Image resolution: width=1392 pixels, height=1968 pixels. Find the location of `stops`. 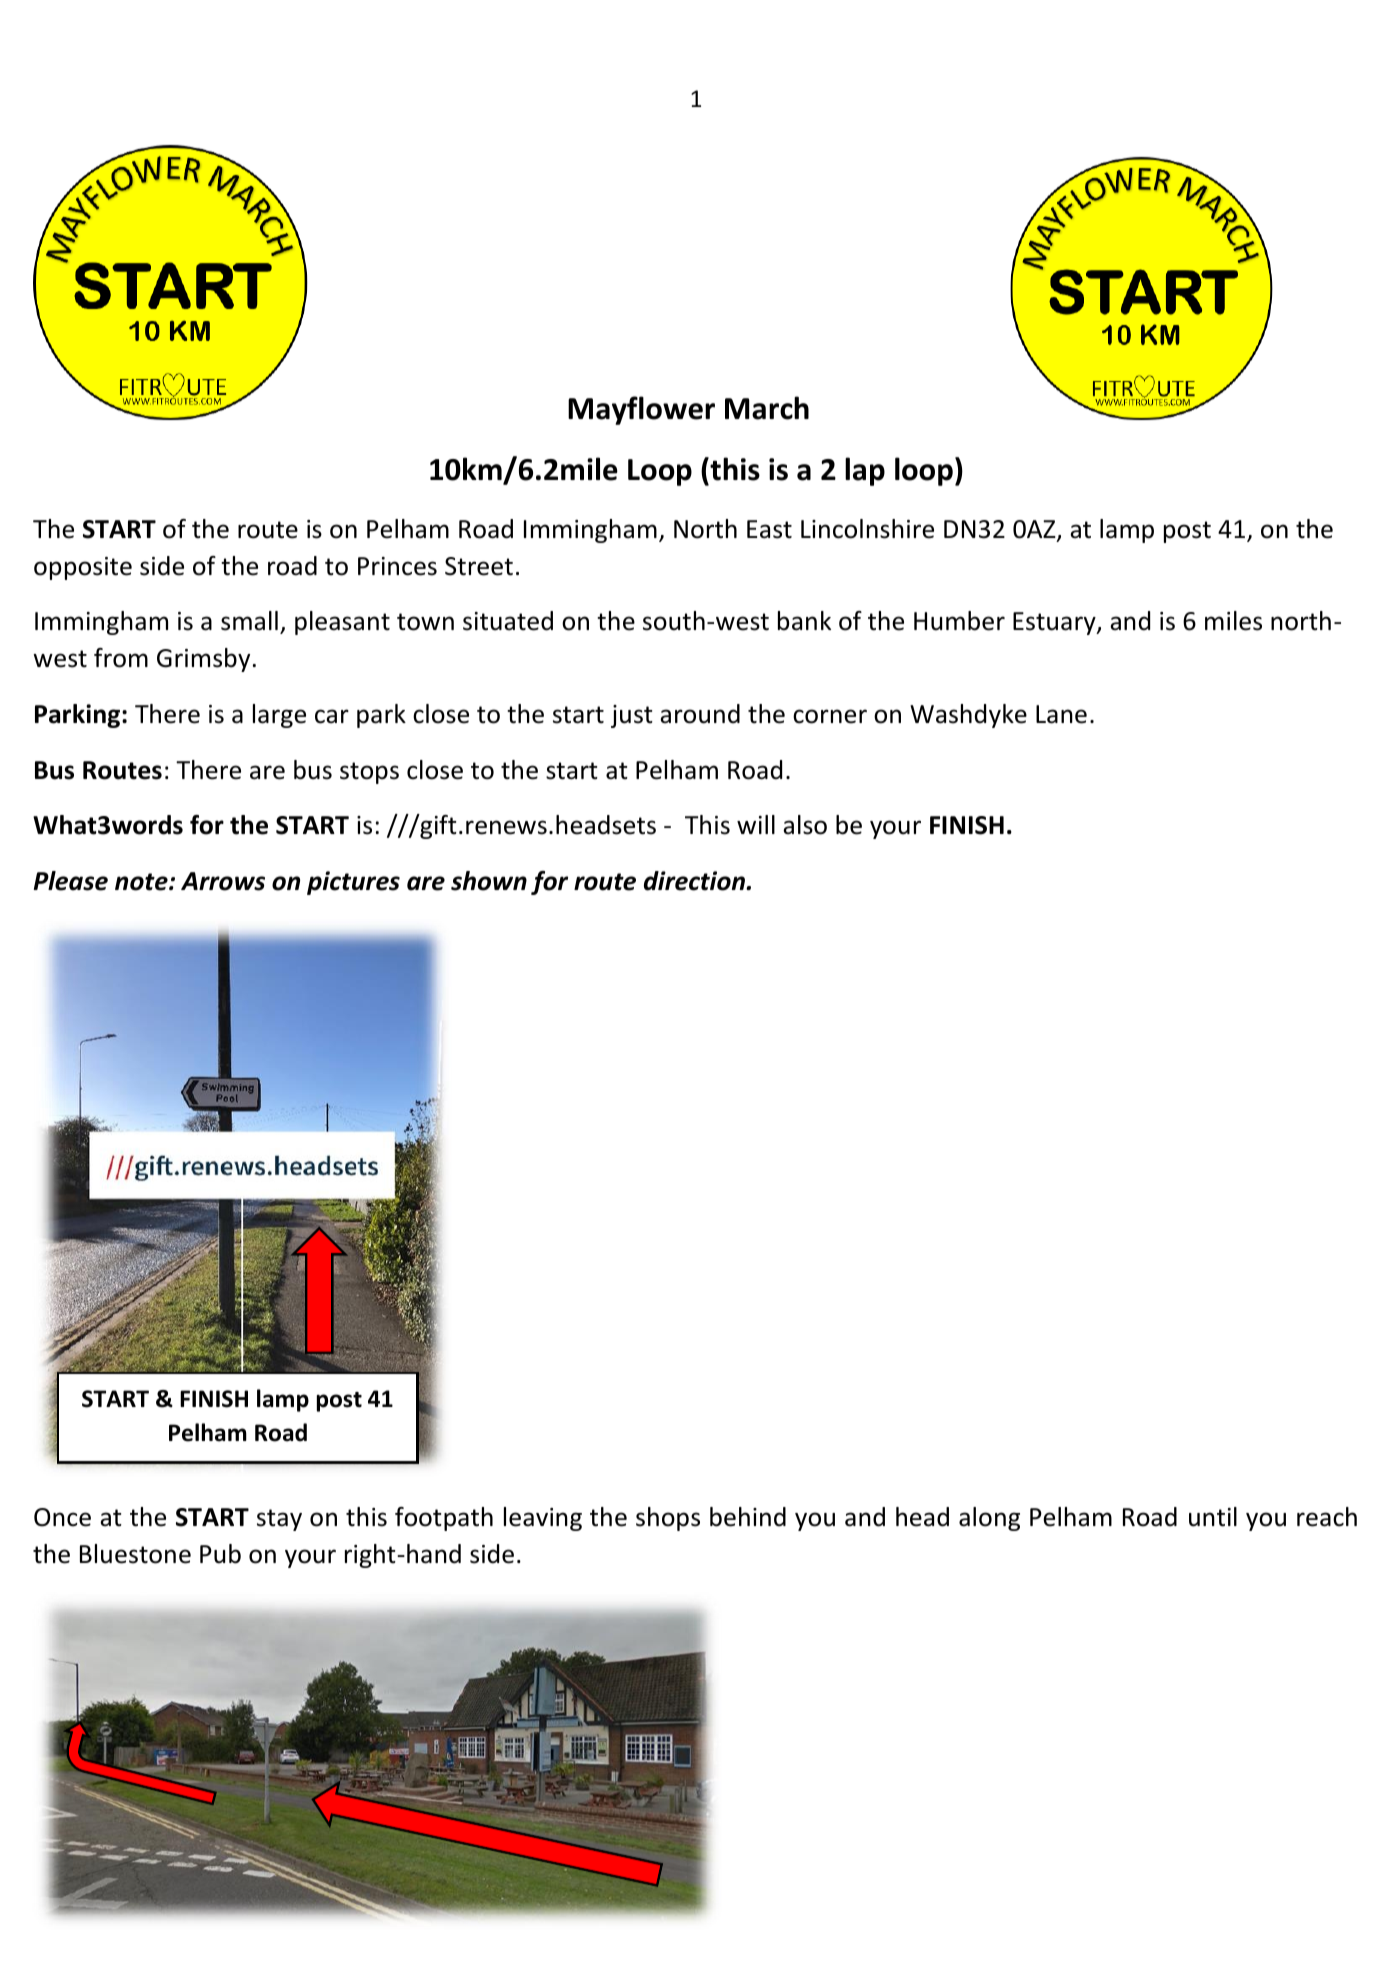

stops is located at coordinates (369, 773).
